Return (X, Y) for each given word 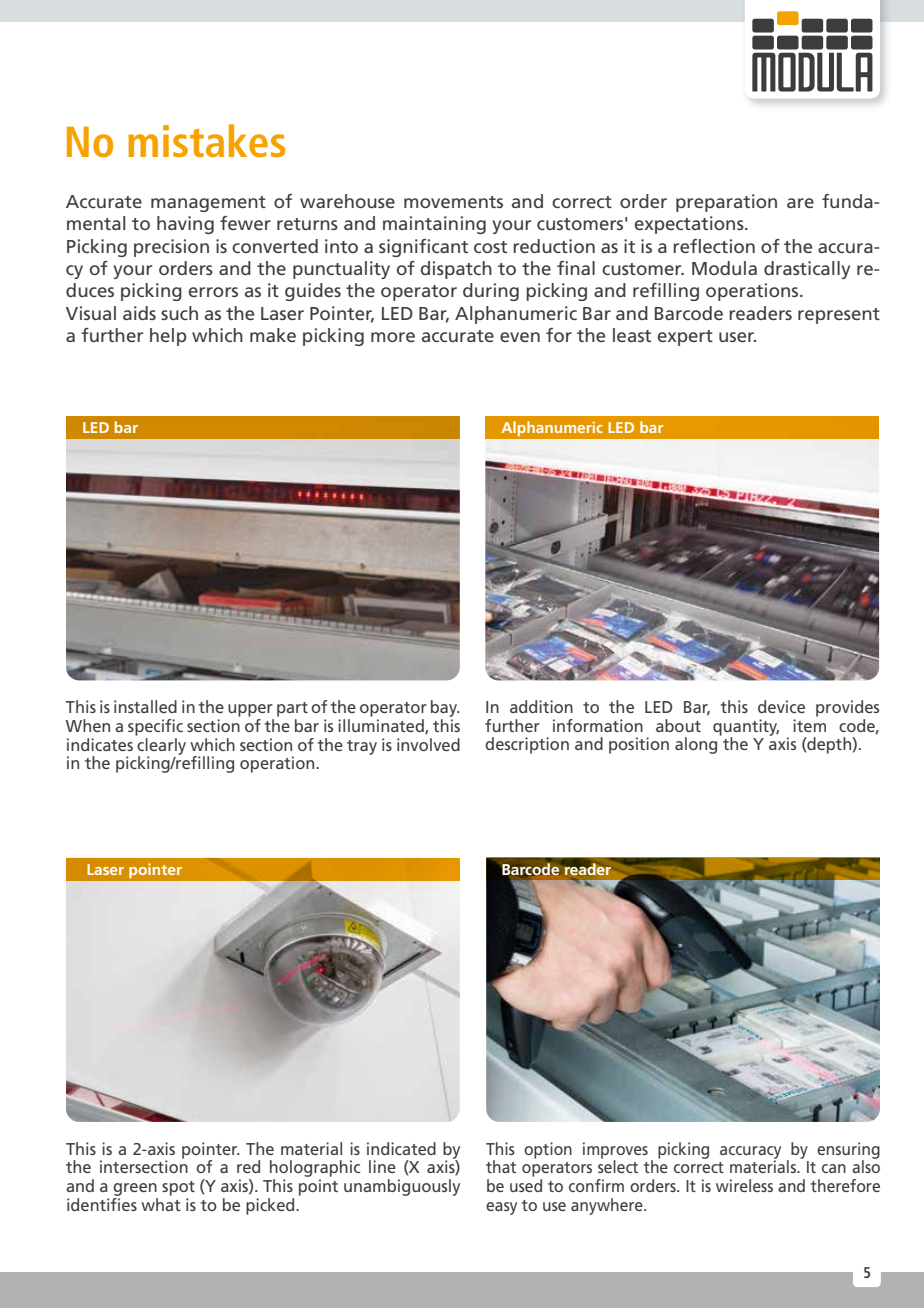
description (527, 745)
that (501, 1166)
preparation (726, 203)
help (168, 337)
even (520, 337)
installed (145, 706)
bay (445, 710)
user (737, 337)
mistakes (207, 140)
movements (453, 202)
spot (178, 1188)
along (696, 745)
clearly (161, 746)
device (781, 706)
